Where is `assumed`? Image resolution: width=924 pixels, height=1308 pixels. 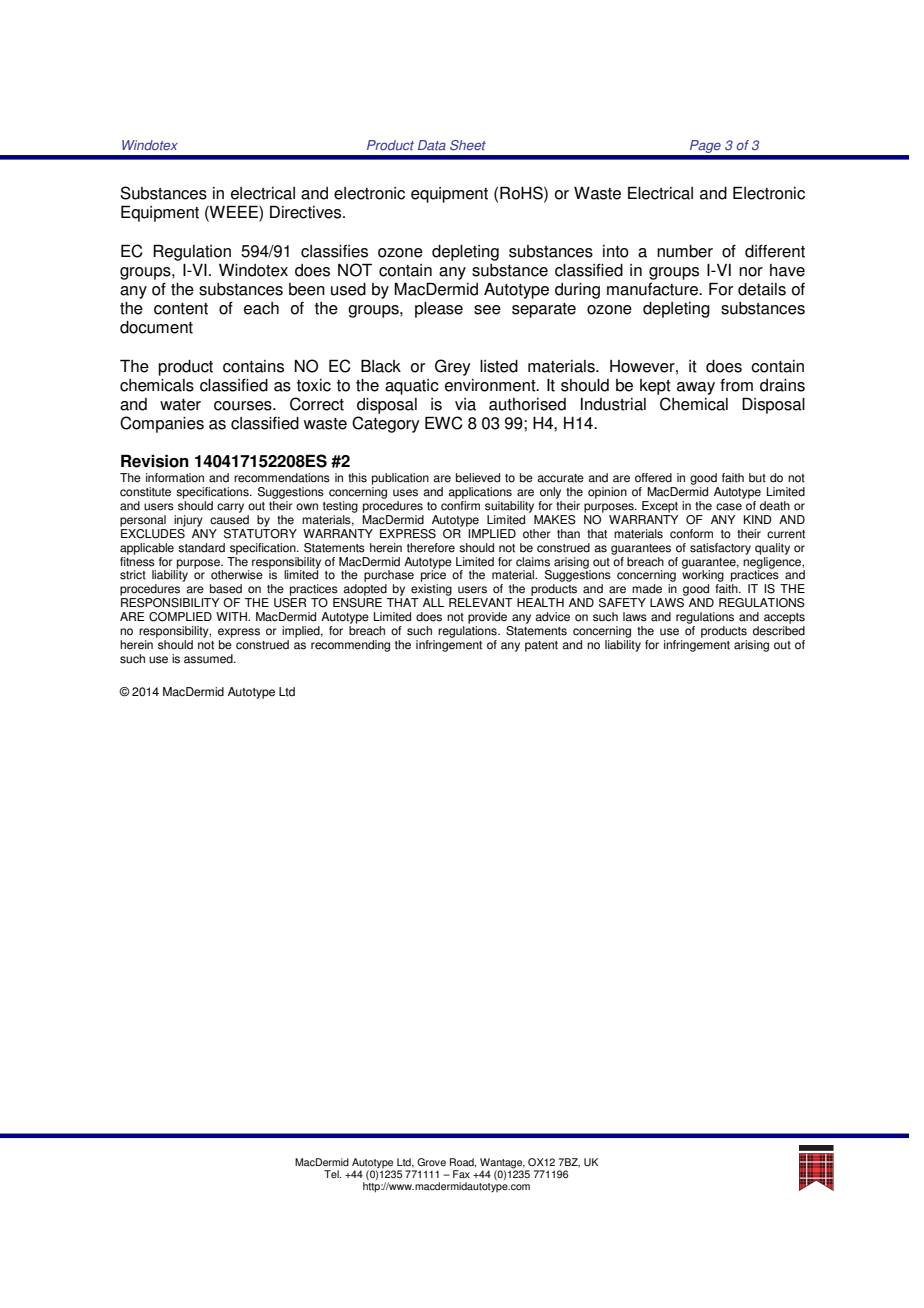
assumed is located at coordinates (209, 659).
